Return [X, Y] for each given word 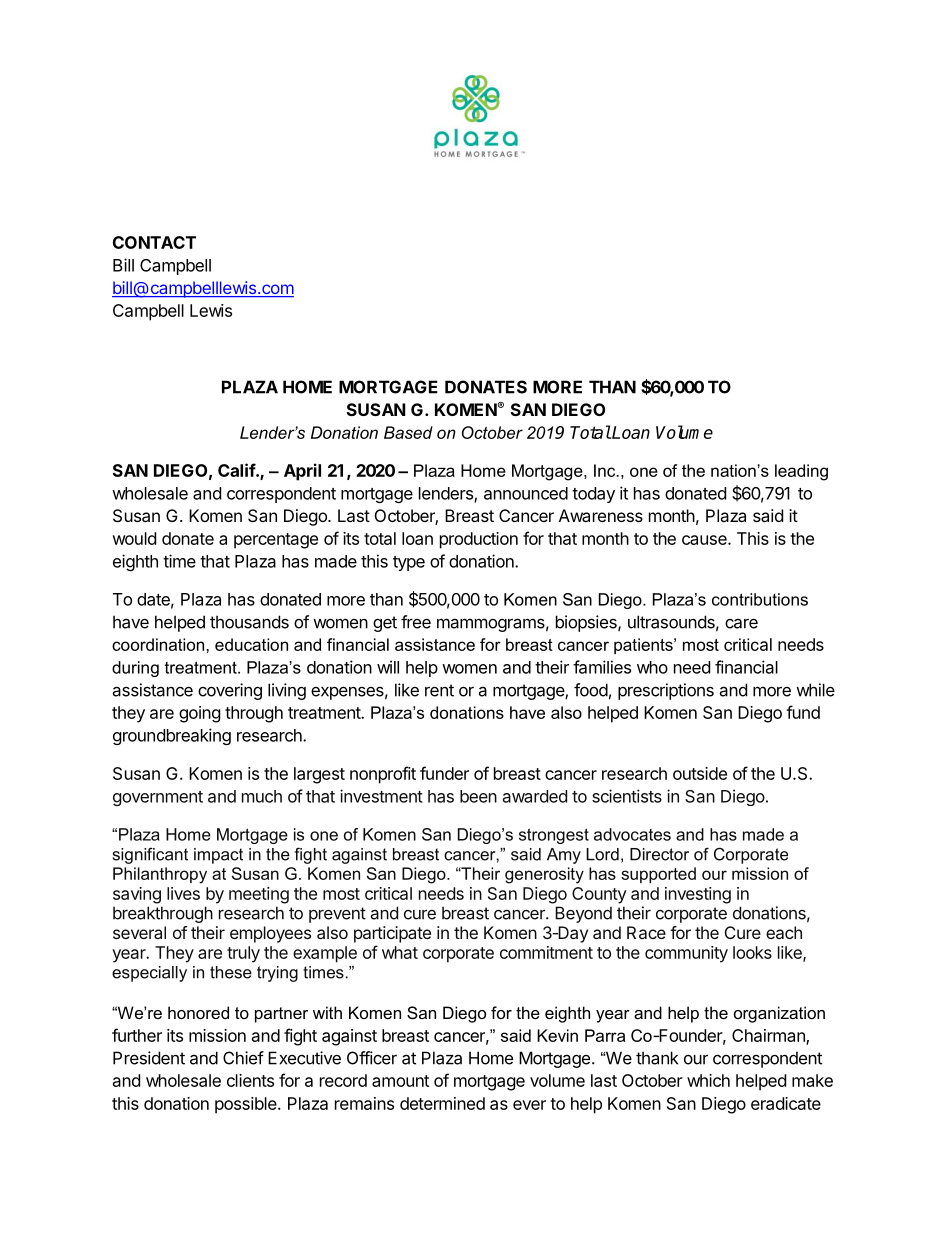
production [479, 540]
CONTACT [154, 242]
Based [408, 432]
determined [442, 1103]
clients [250, 1080]
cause [705, 540]
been [478, 796]
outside [700, 773]
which [708, 1080]
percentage [276, 541]
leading [801, 472]
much [262, 796]
